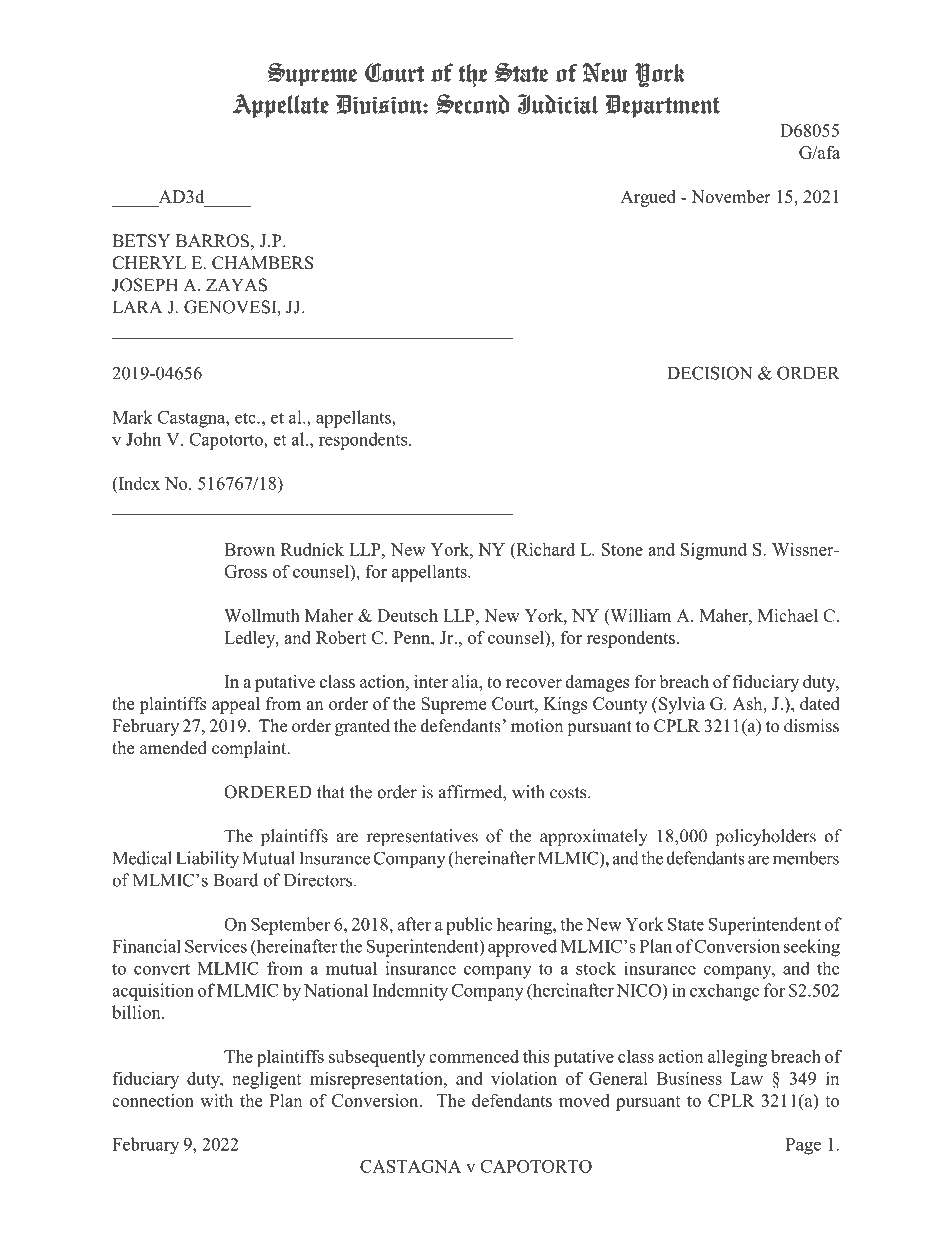  Describe the element at coordinates (153, 1100) in the screenshot. I see `connection` at that location.
